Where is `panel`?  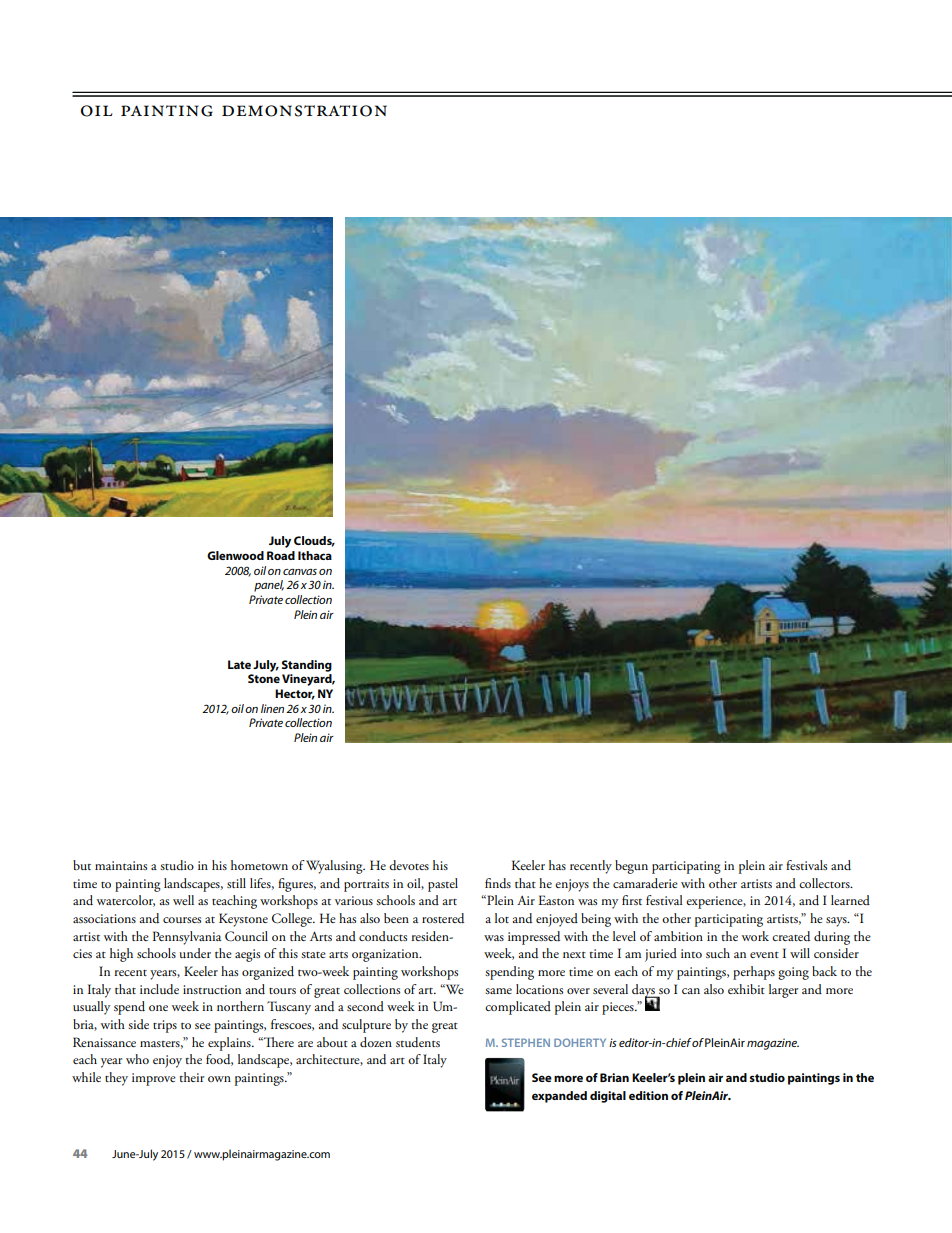
panel is located at coordinates (269, 586).
